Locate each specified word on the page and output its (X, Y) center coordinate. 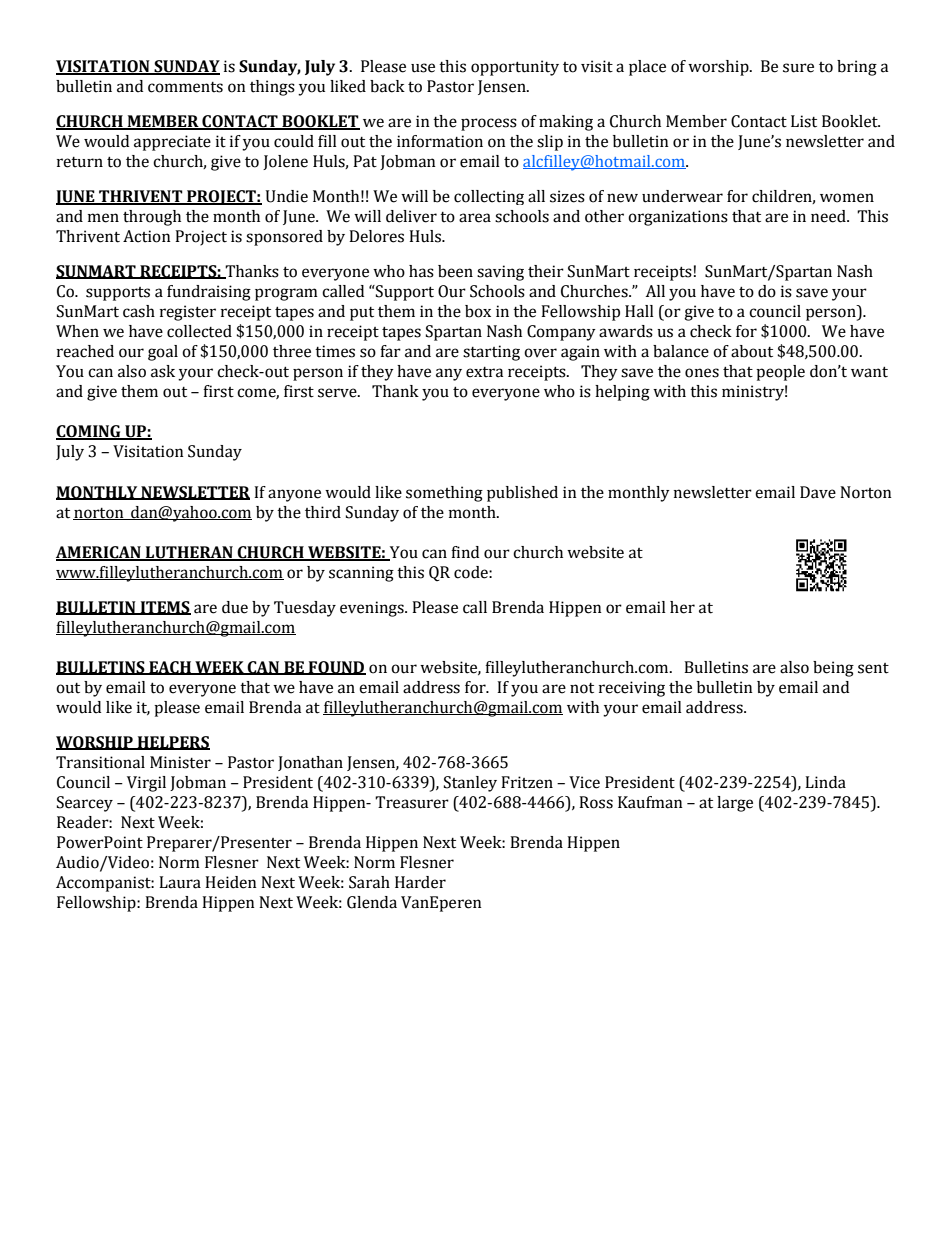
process (489, 124)
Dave (818, 492)
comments (185, 87)
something (444, 494)
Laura (180, 882)
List (804, 121)
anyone (294, 495)
